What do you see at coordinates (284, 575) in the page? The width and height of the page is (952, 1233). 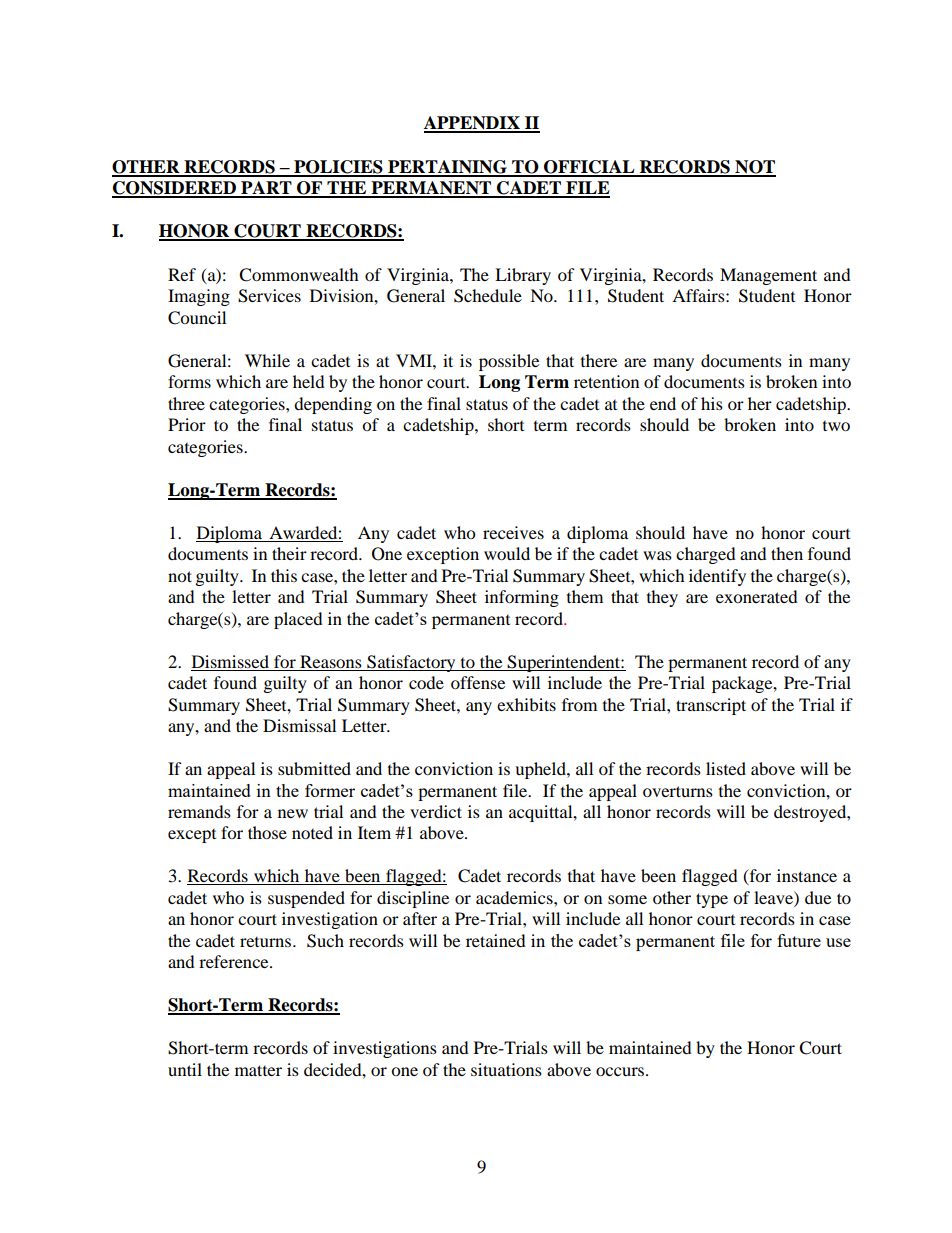 I see `this` at bounding box center [284, 575].
